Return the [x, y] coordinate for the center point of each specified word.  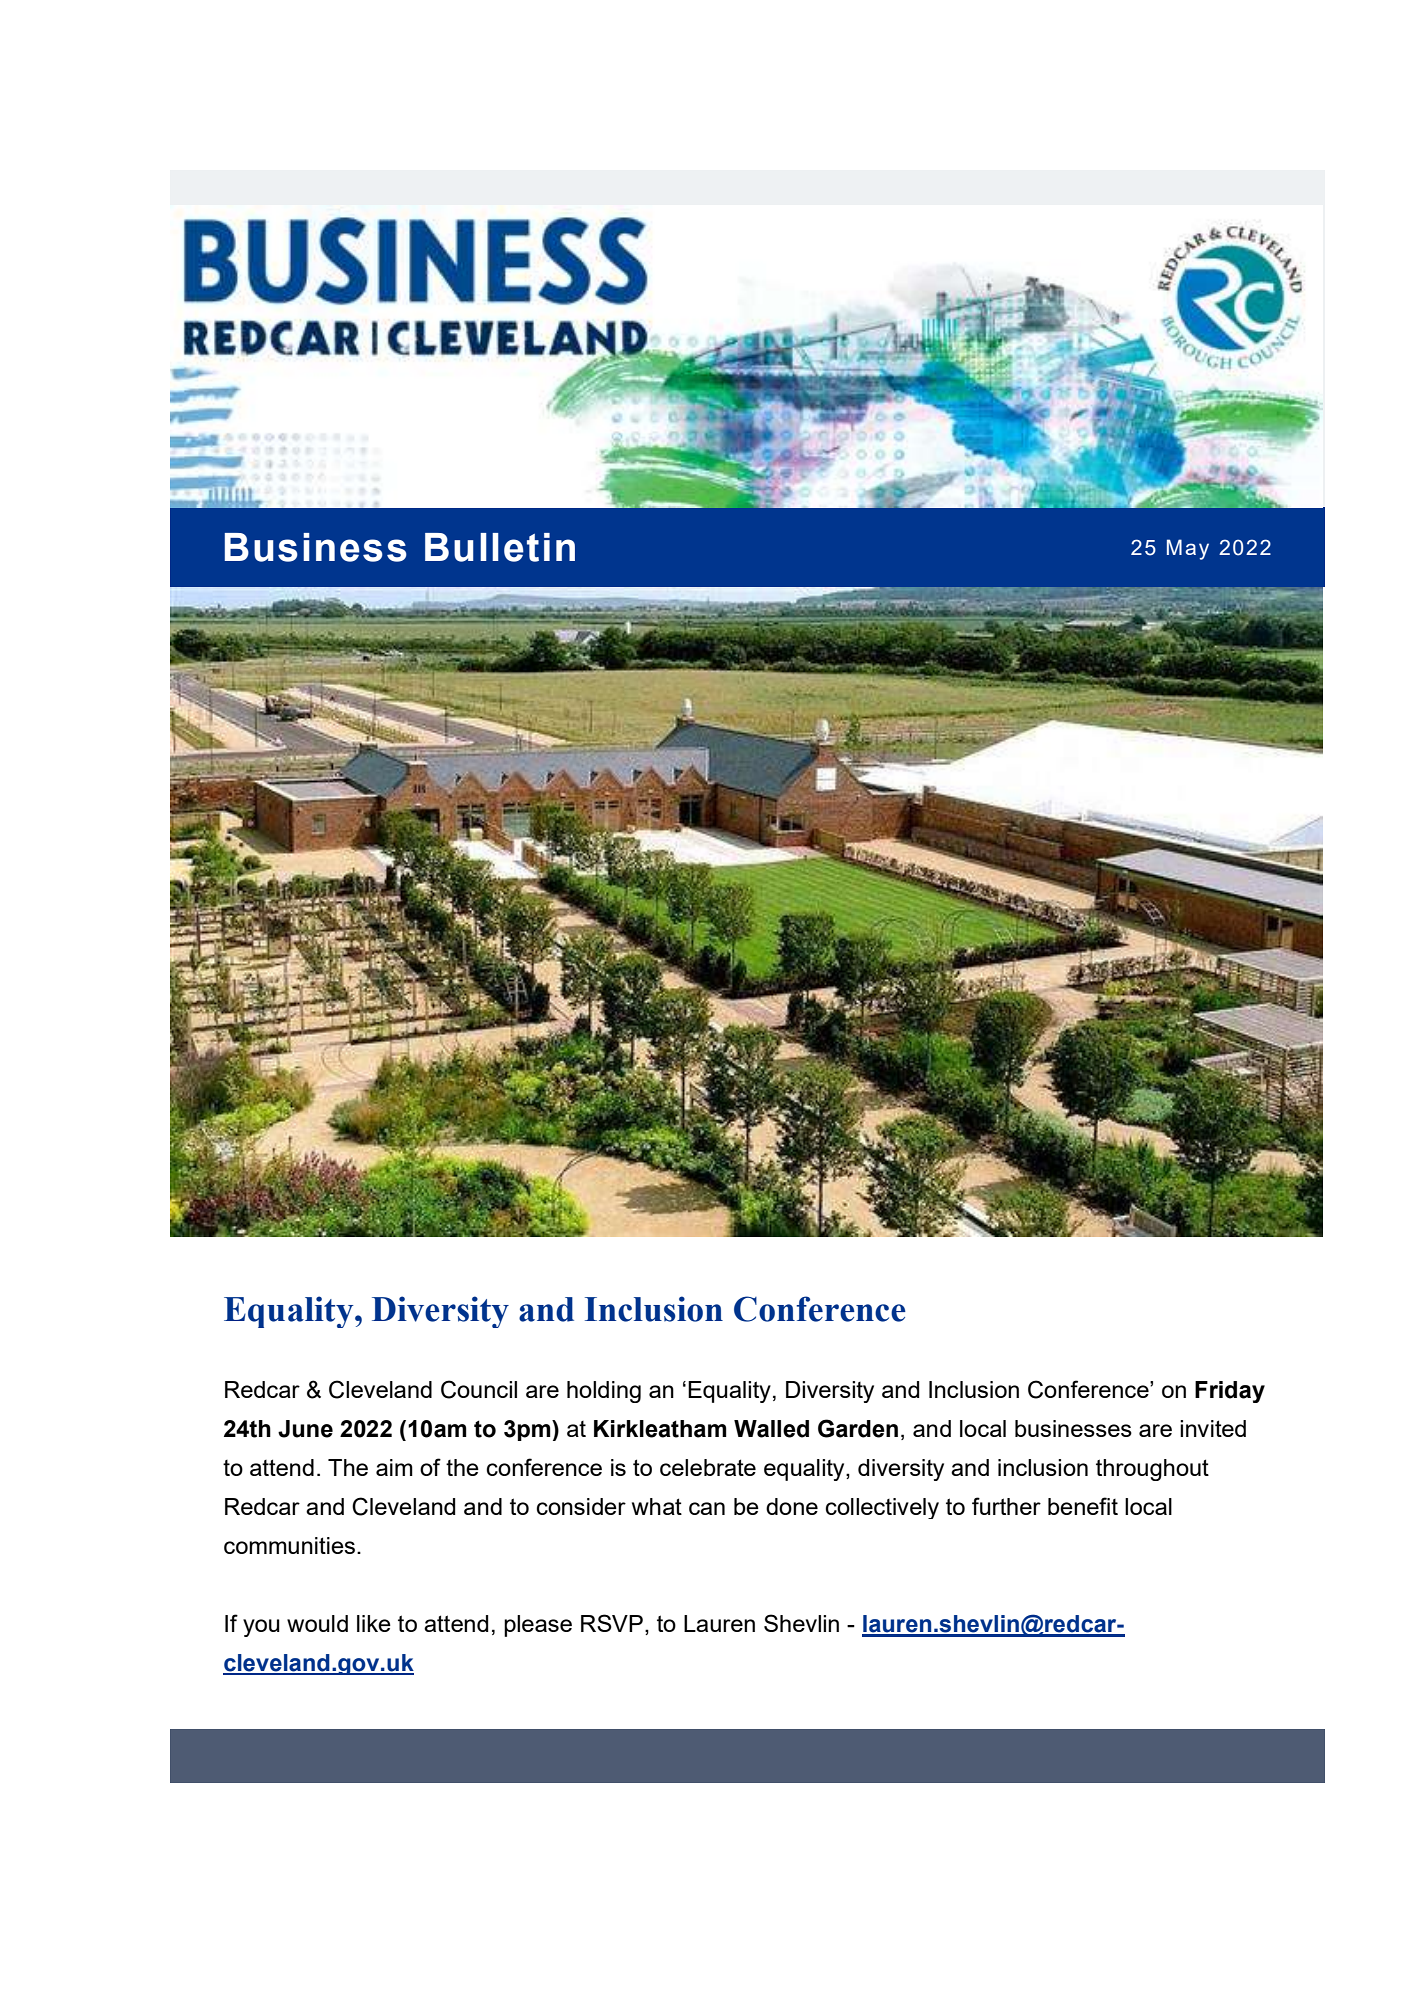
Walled [771, 1429]
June [305, 1429]
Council [479, 1389]
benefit [1083, 1506]
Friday [1230, 1392]
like [374, 1623]
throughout [1152, 1470]
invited [1213, 1428]
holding [604, 1392]
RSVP [612, 1623]
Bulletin [500, 547]
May [1188, 549]
